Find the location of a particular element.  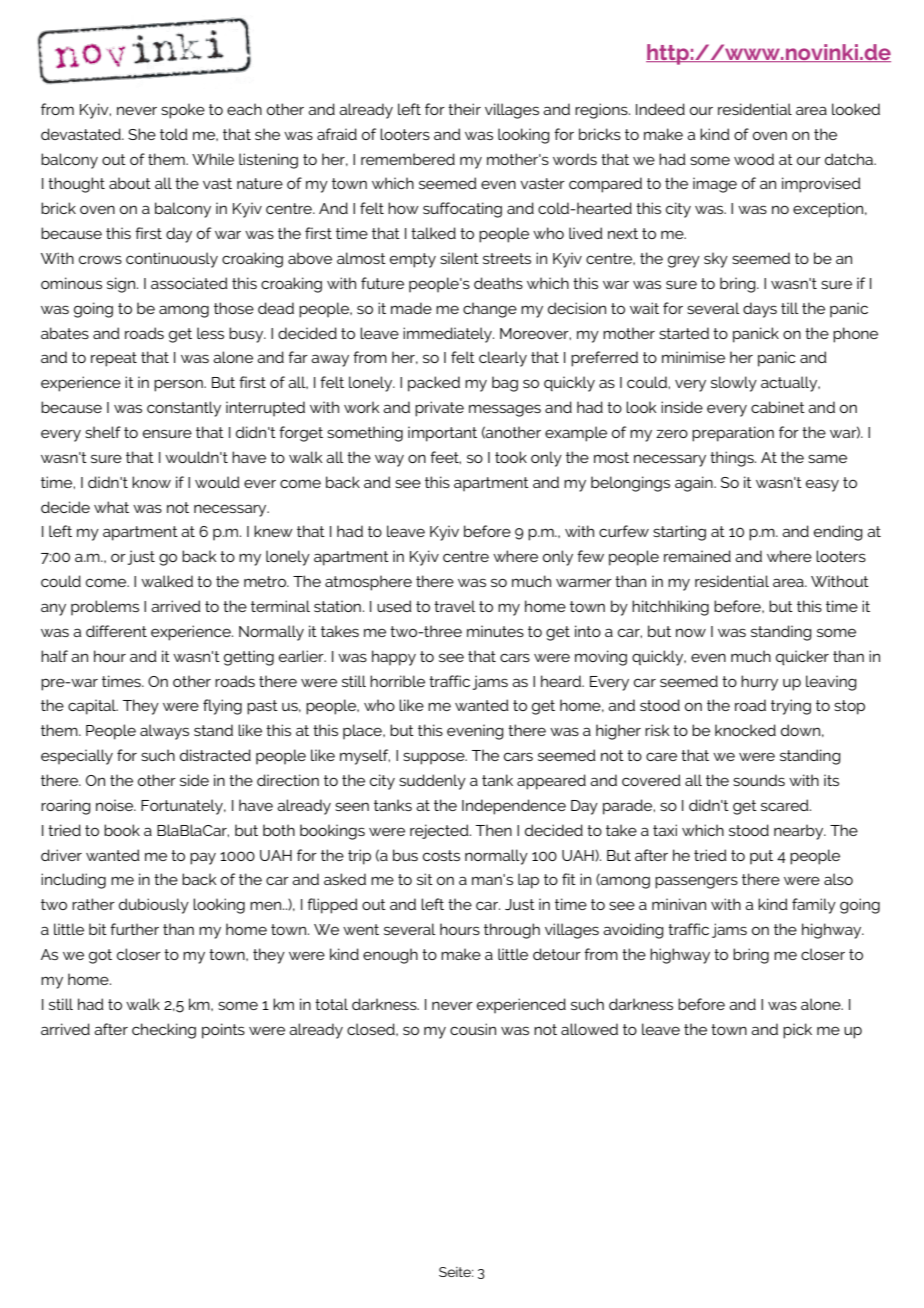

horrible is located at coordinates (397, 681).
